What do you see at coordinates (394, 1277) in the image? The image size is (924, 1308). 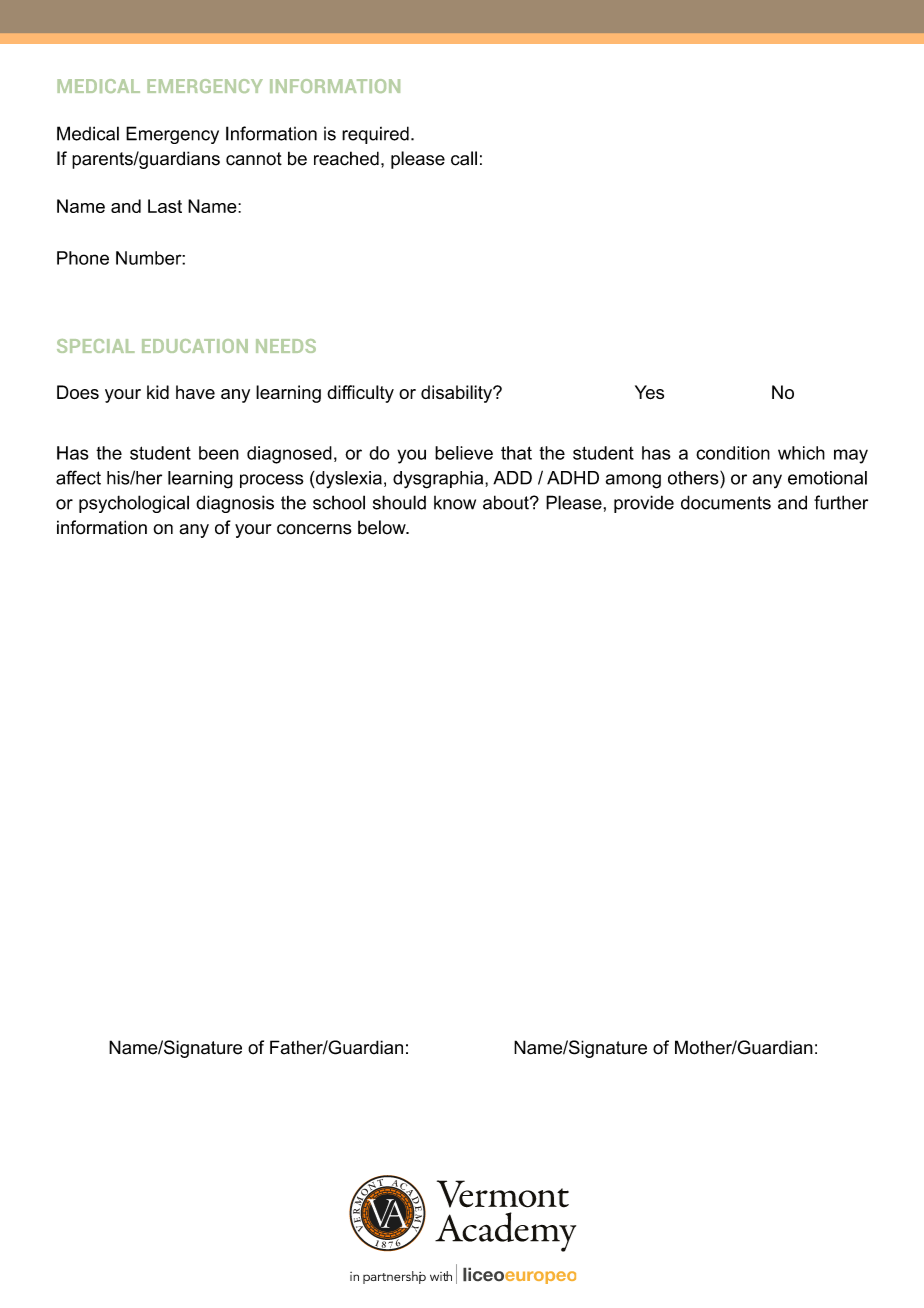 I see `partnership` at bounding box center [394, 1277].
